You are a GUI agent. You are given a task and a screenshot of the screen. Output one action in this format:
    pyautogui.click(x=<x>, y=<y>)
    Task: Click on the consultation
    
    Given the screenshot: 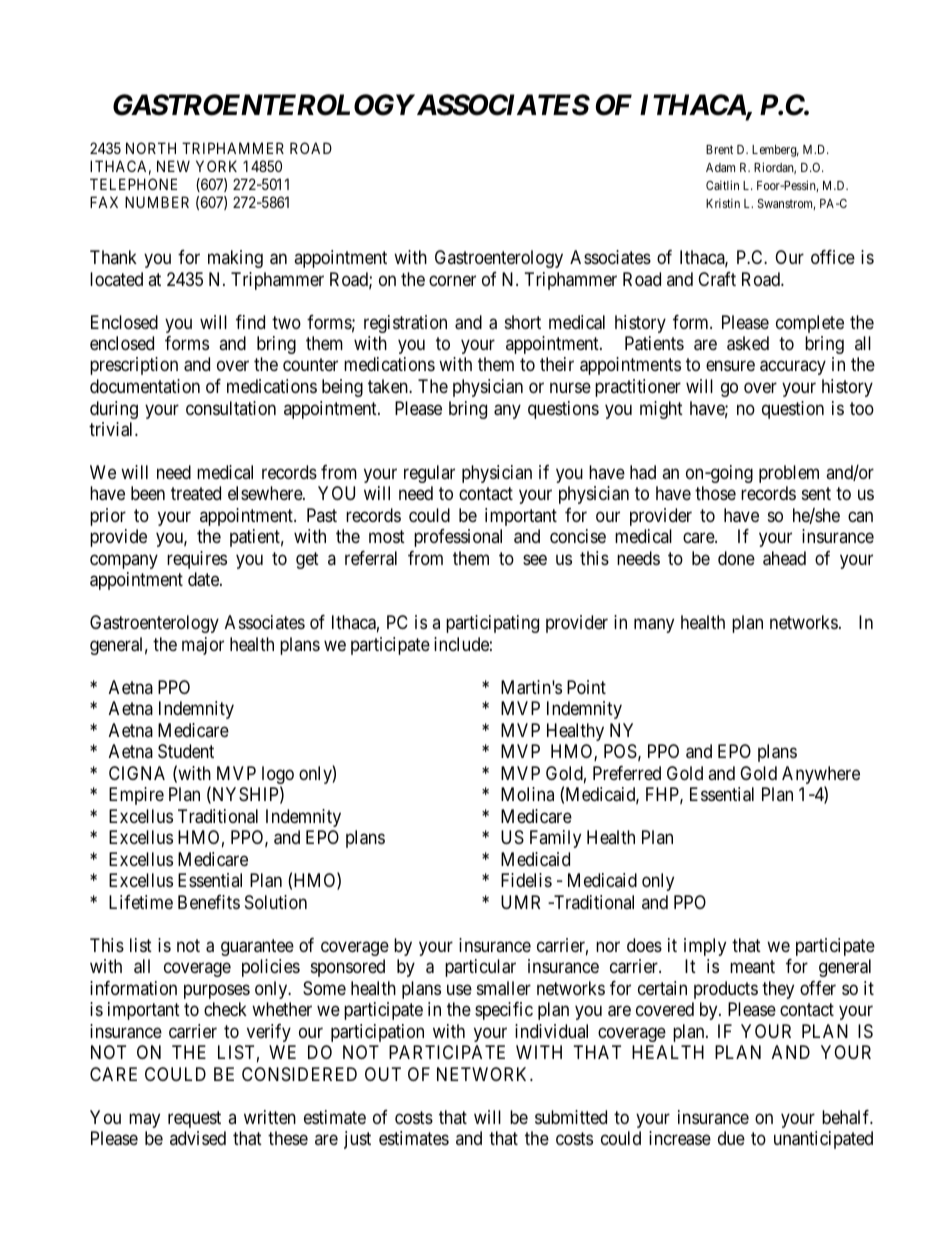 What is the action you would take?
    pyautogui.click(x=231, y=408)
